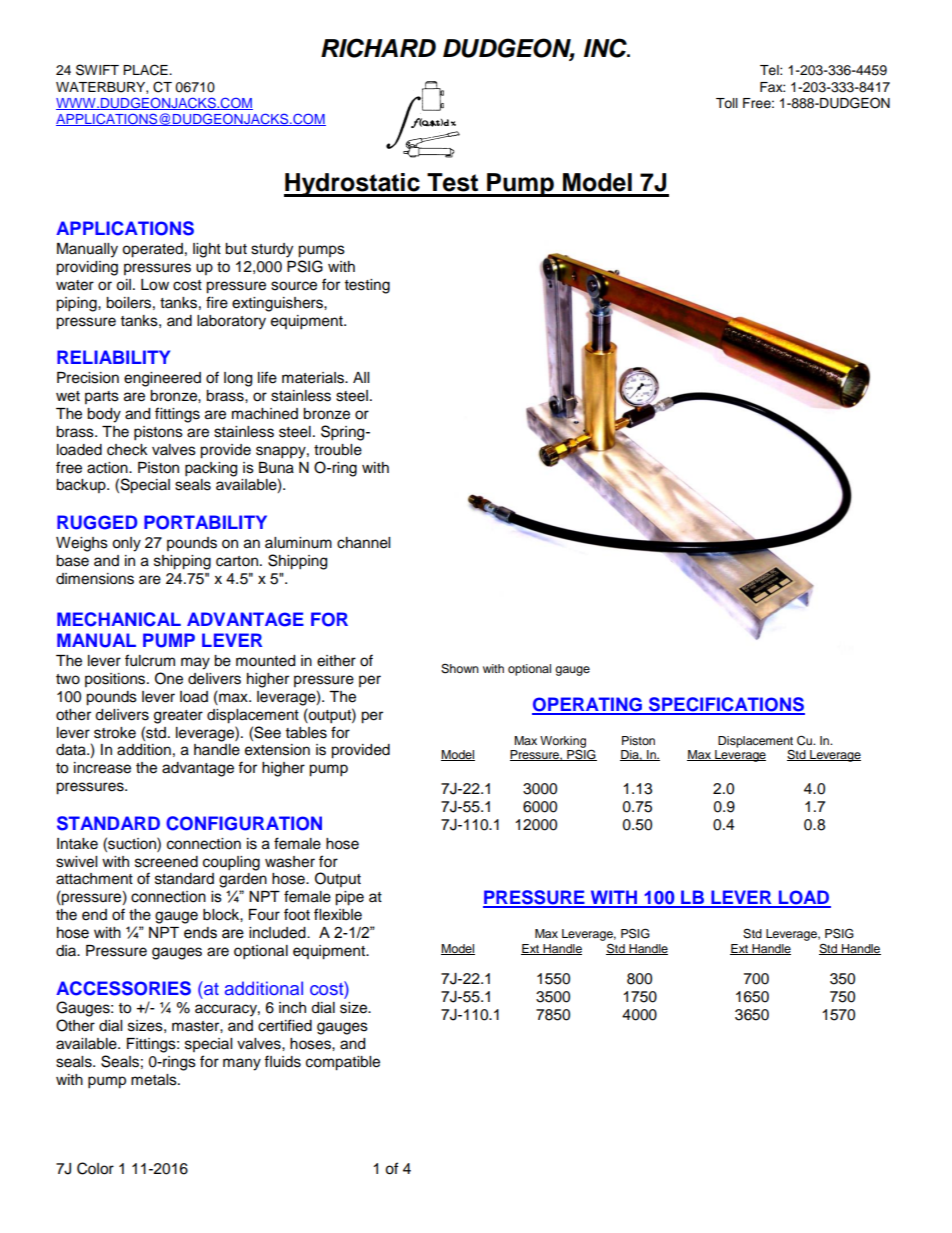  What do you see at coordinates (588, 705) in the page?
I see `OPERATING` at bounding box center [588, 705].
